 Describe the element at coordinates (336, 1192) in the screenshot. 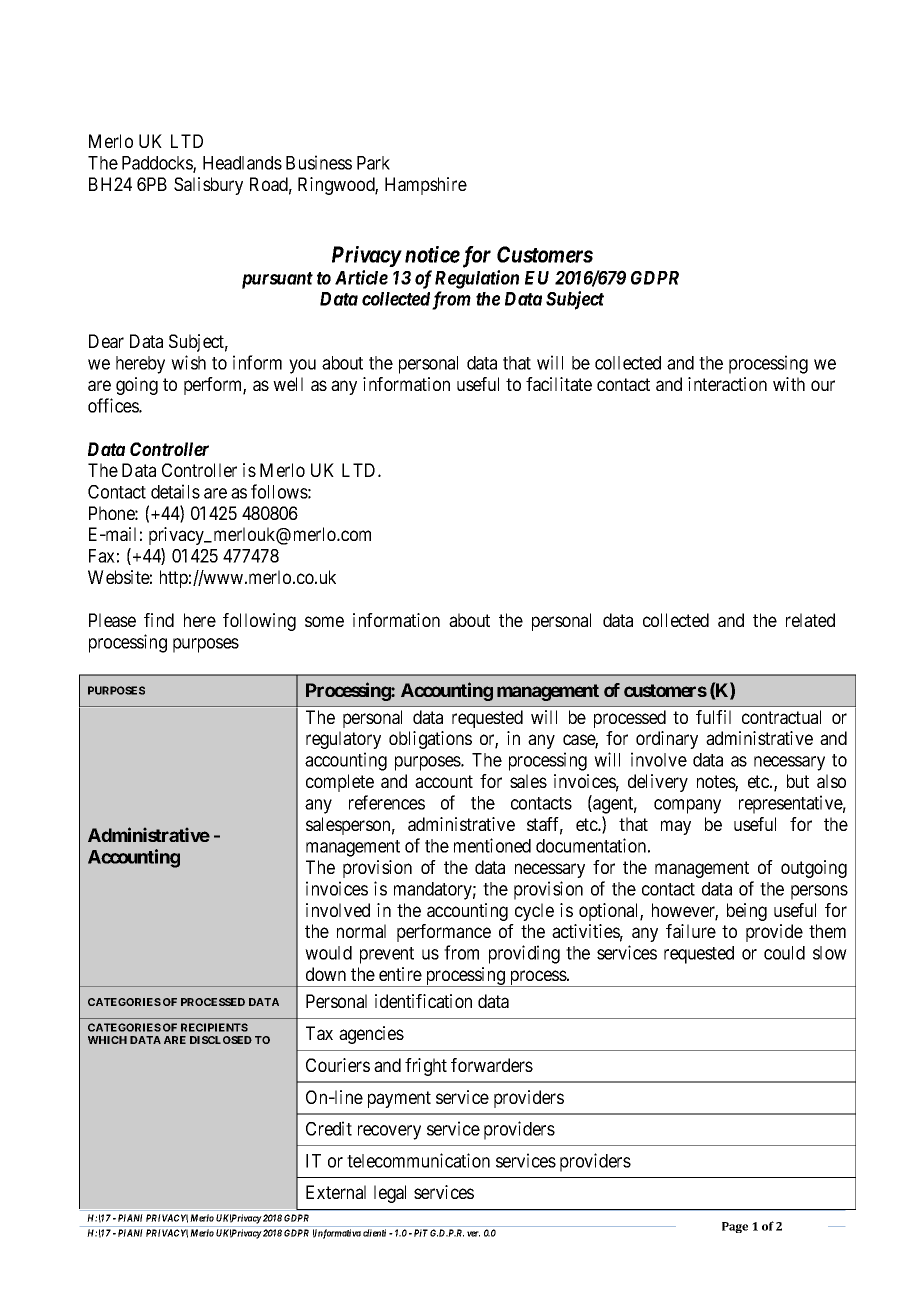

I see `External` at that location.
